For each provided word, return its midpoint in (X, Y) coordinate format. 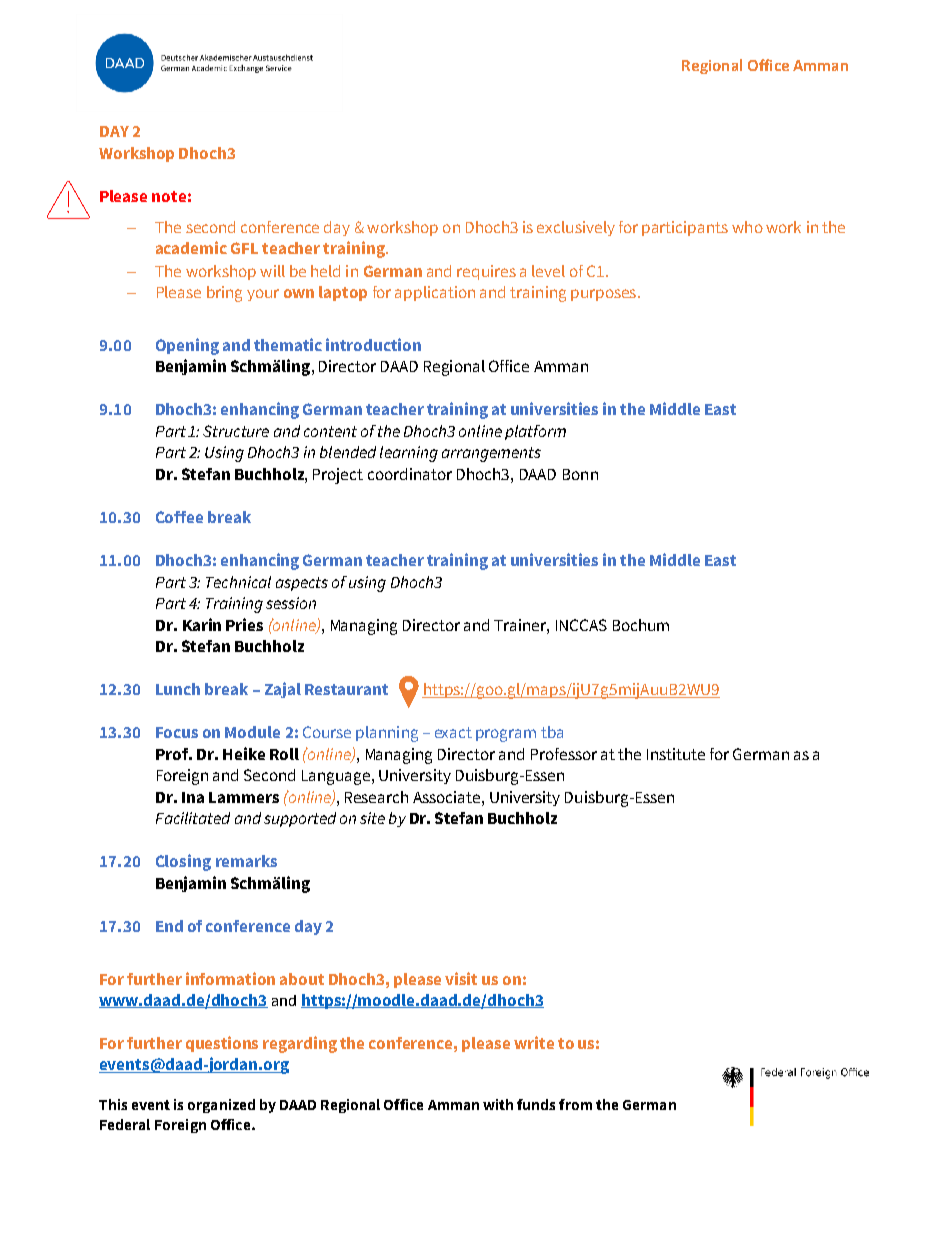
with (498, 1104)
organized (221, 1106)
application (435, 293)
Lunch (178, 689)
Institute (676, 754)
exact (453, 732)
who (747, 227)
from (575, 1104)
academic (191, 247)
